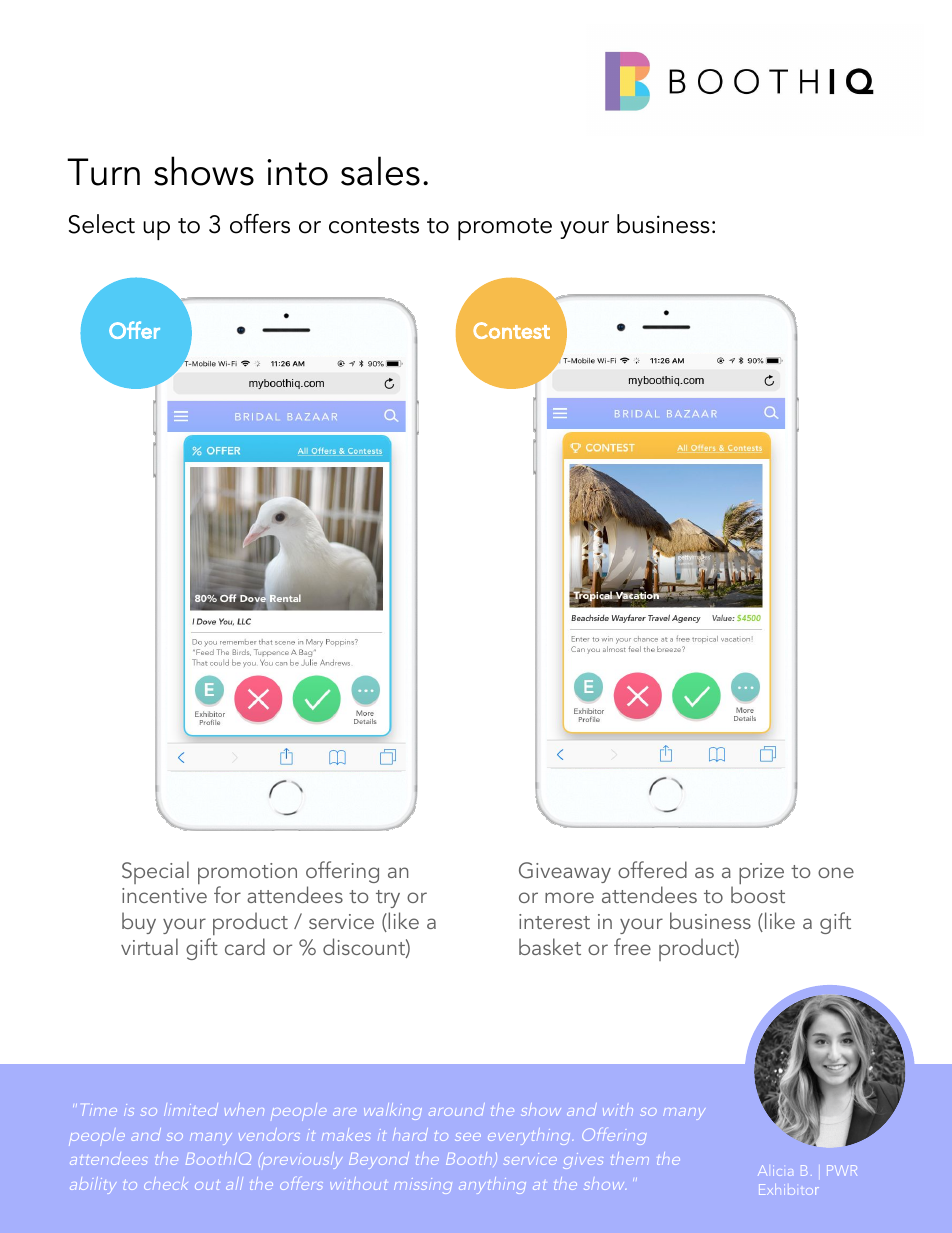 This document has width=952, height=1233. What do you see at coordinates (155, 872) in the document?
I see `Special` at bounding box center [155, 872].
